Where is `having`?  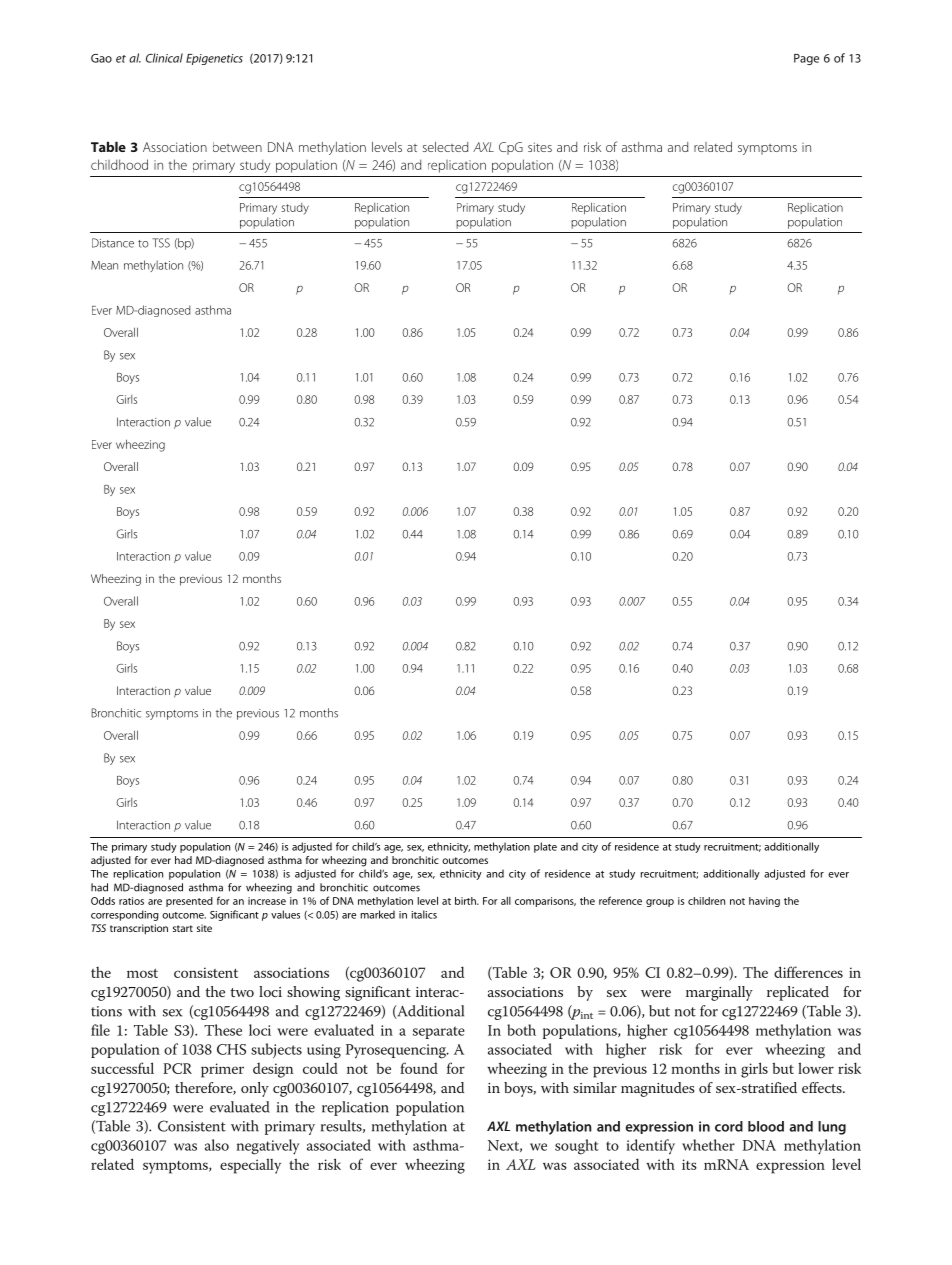
having is located at coordinates (764, 902).
